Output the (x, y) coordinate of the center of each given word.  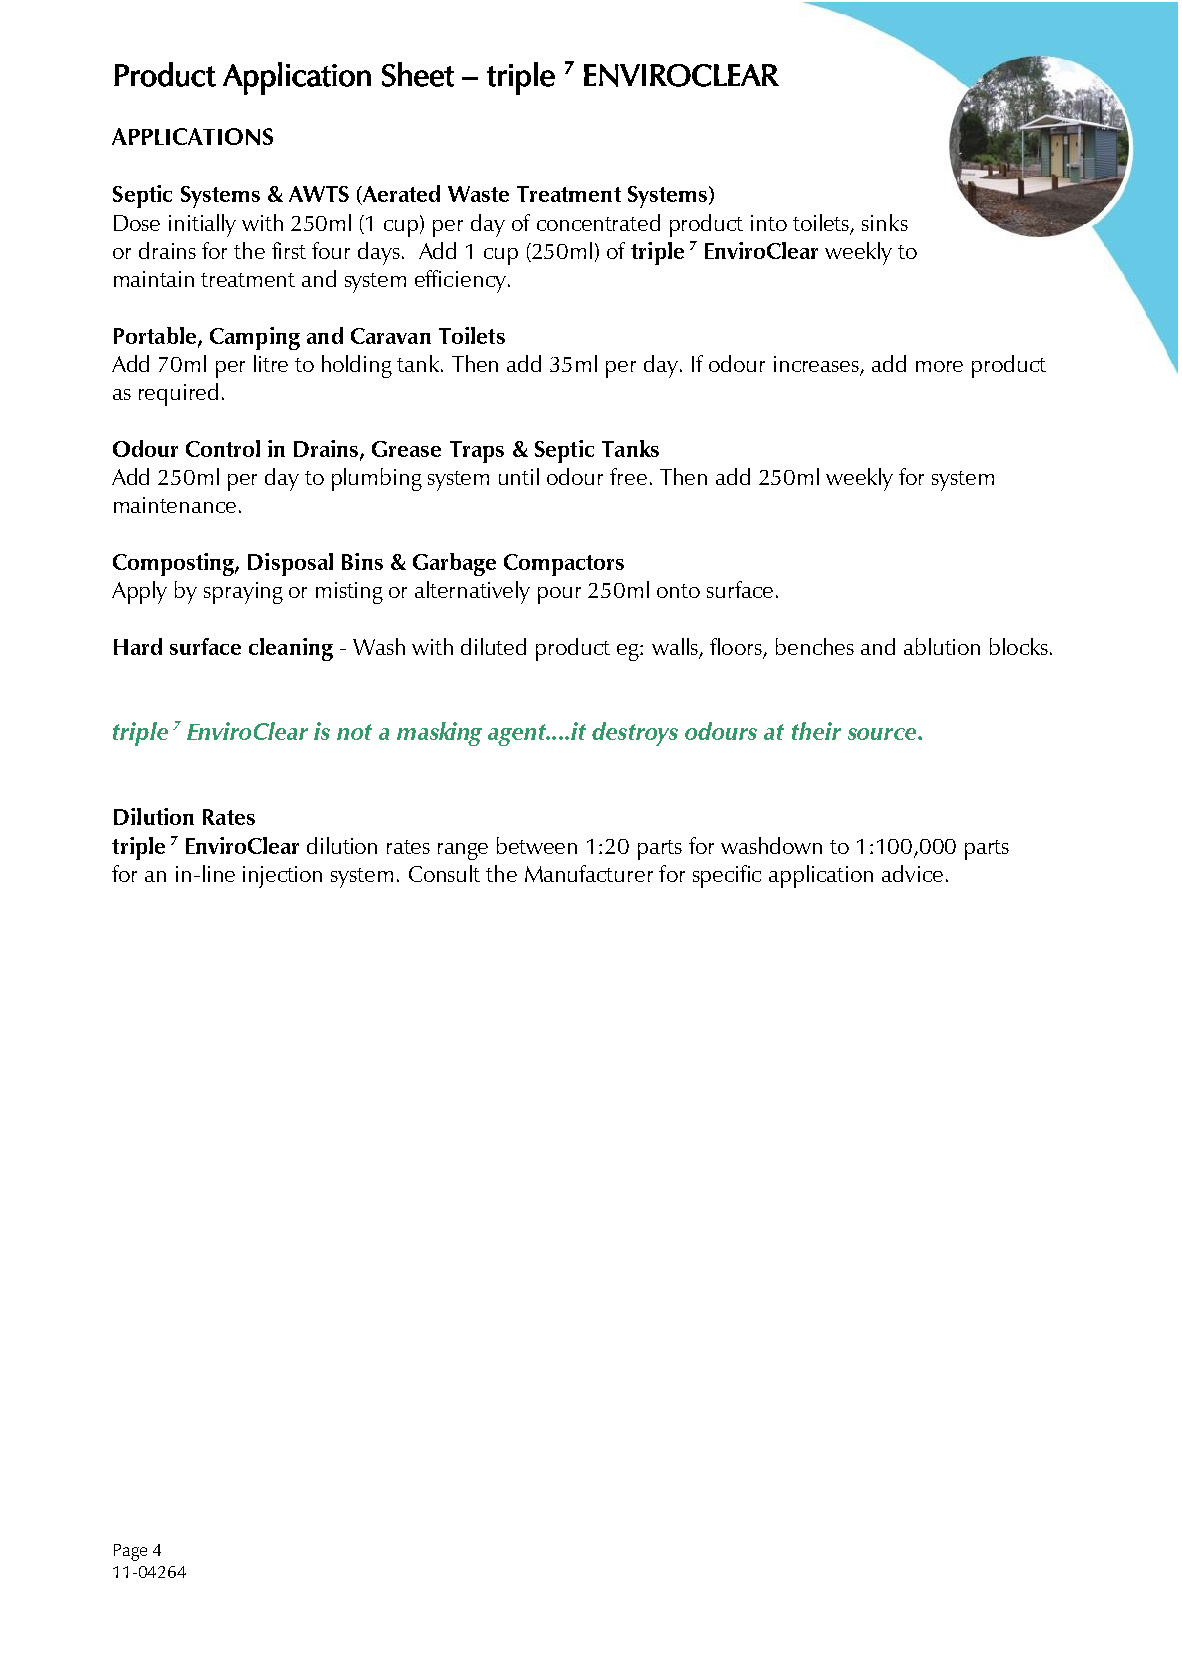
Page (130, 1552)
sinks (885, 222)
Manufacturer (589, 873)
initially (202, 225)
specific (727, 876)
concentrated (598, 222)
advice (912, 873)
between (537, 845)
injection (282, 877)
